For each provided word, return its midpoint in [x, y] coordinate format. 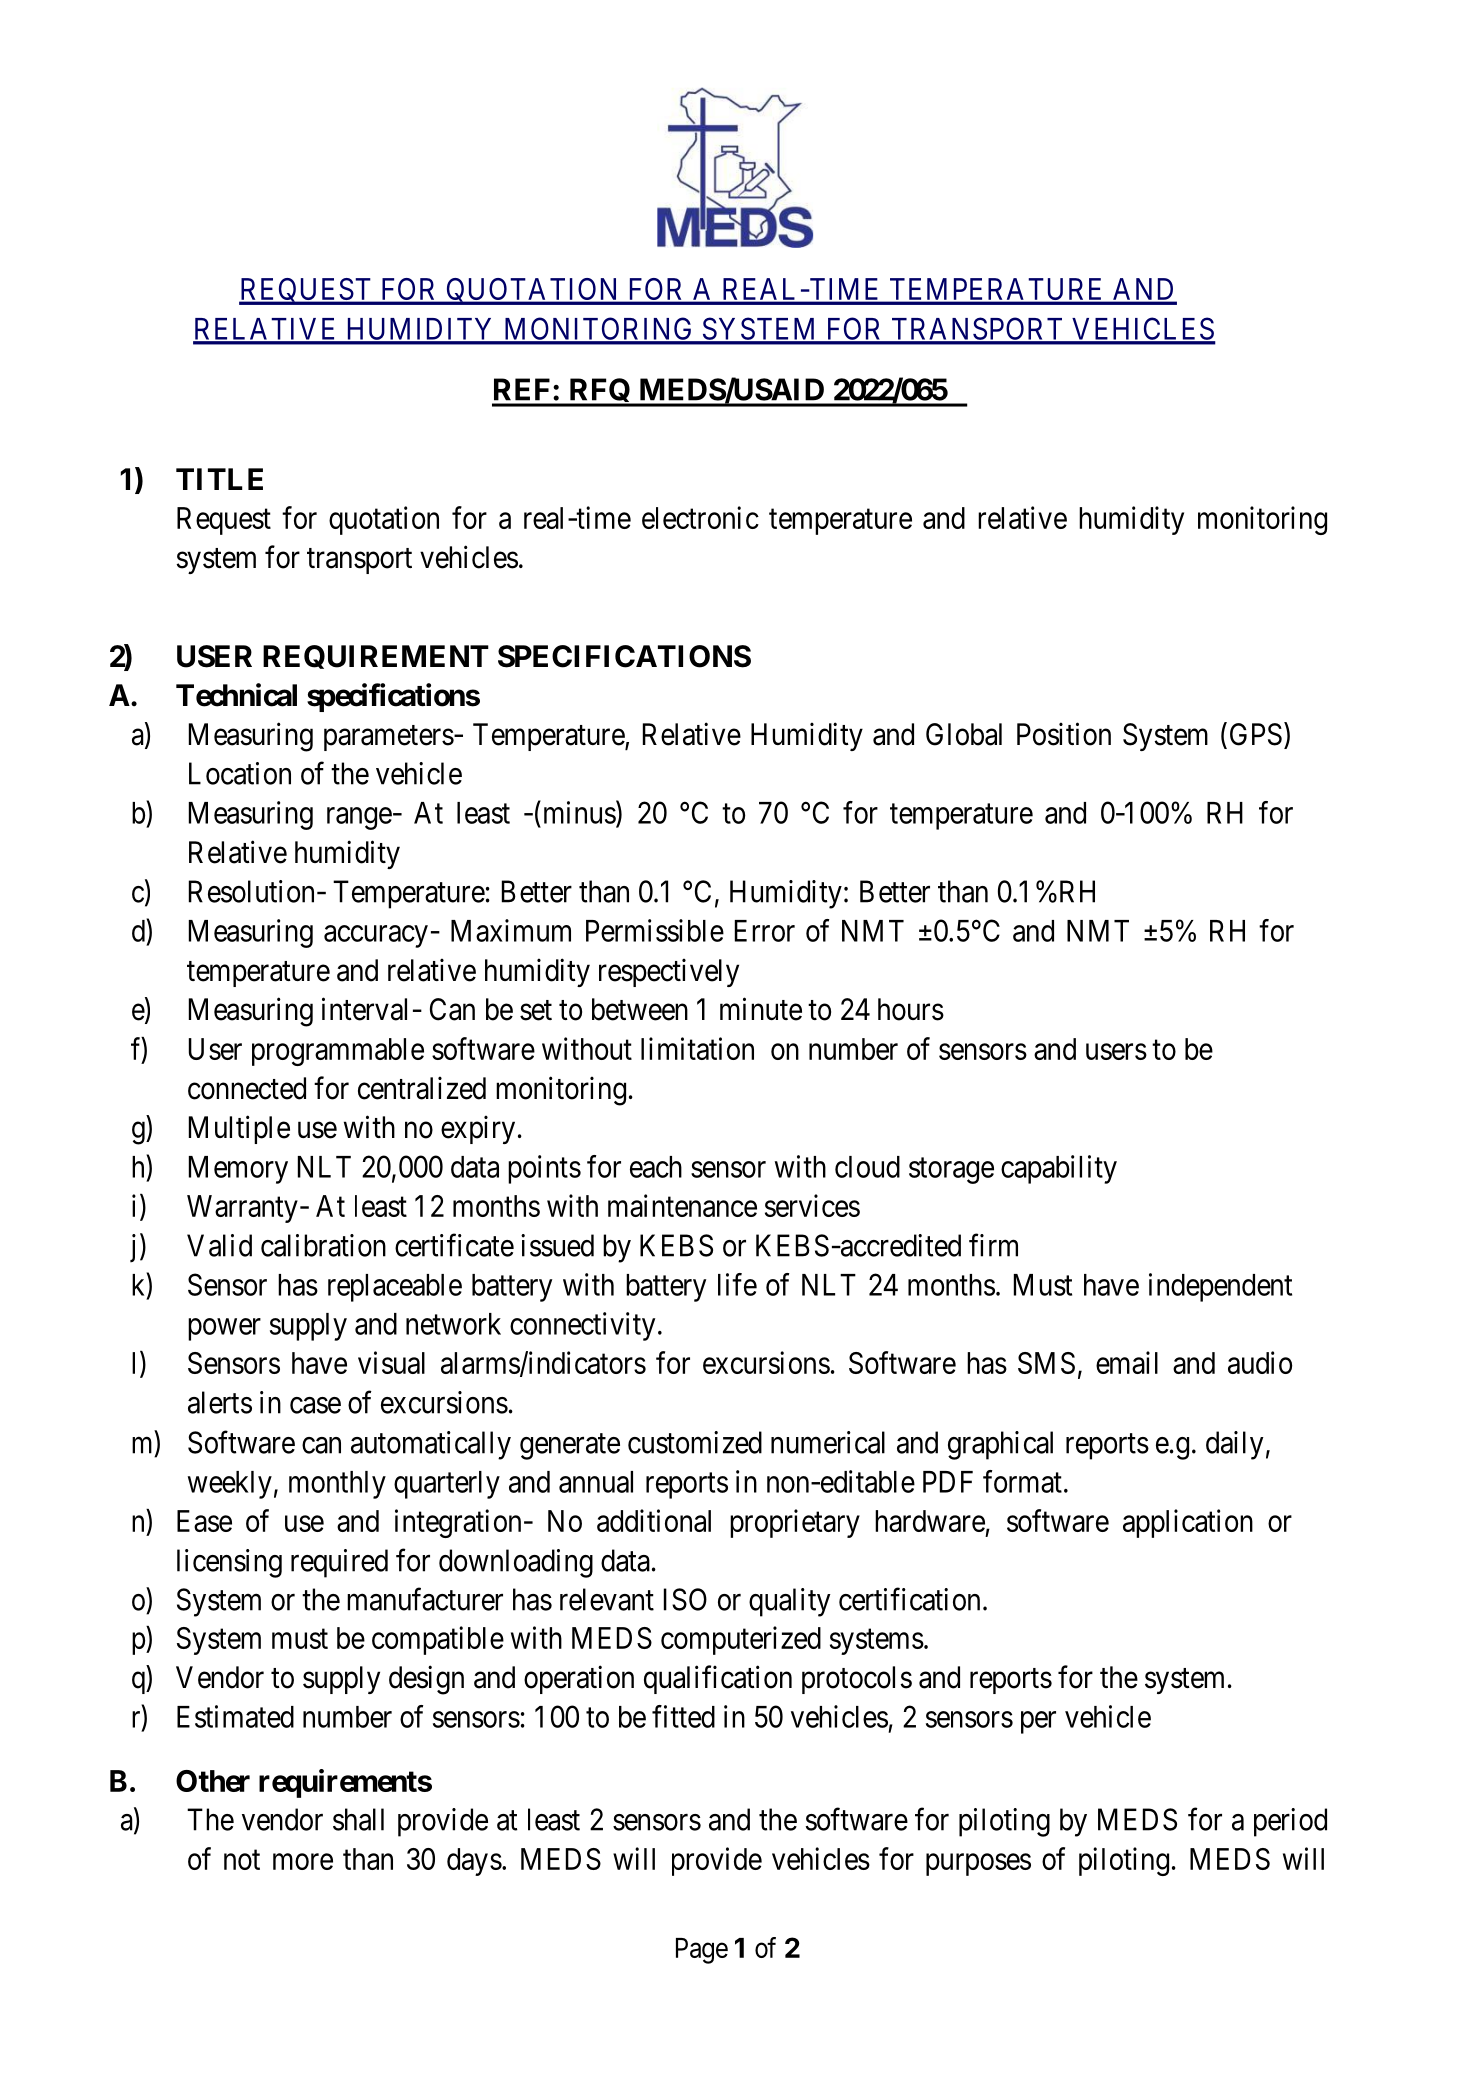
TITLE [219, 479]
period [1290, 1822]
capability [1059, 1169]
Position [1064, 734]
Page [702, 1951]
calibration [323, 1245]
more [303, 1862]
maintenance [682, 1205]
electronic [700, 517]
